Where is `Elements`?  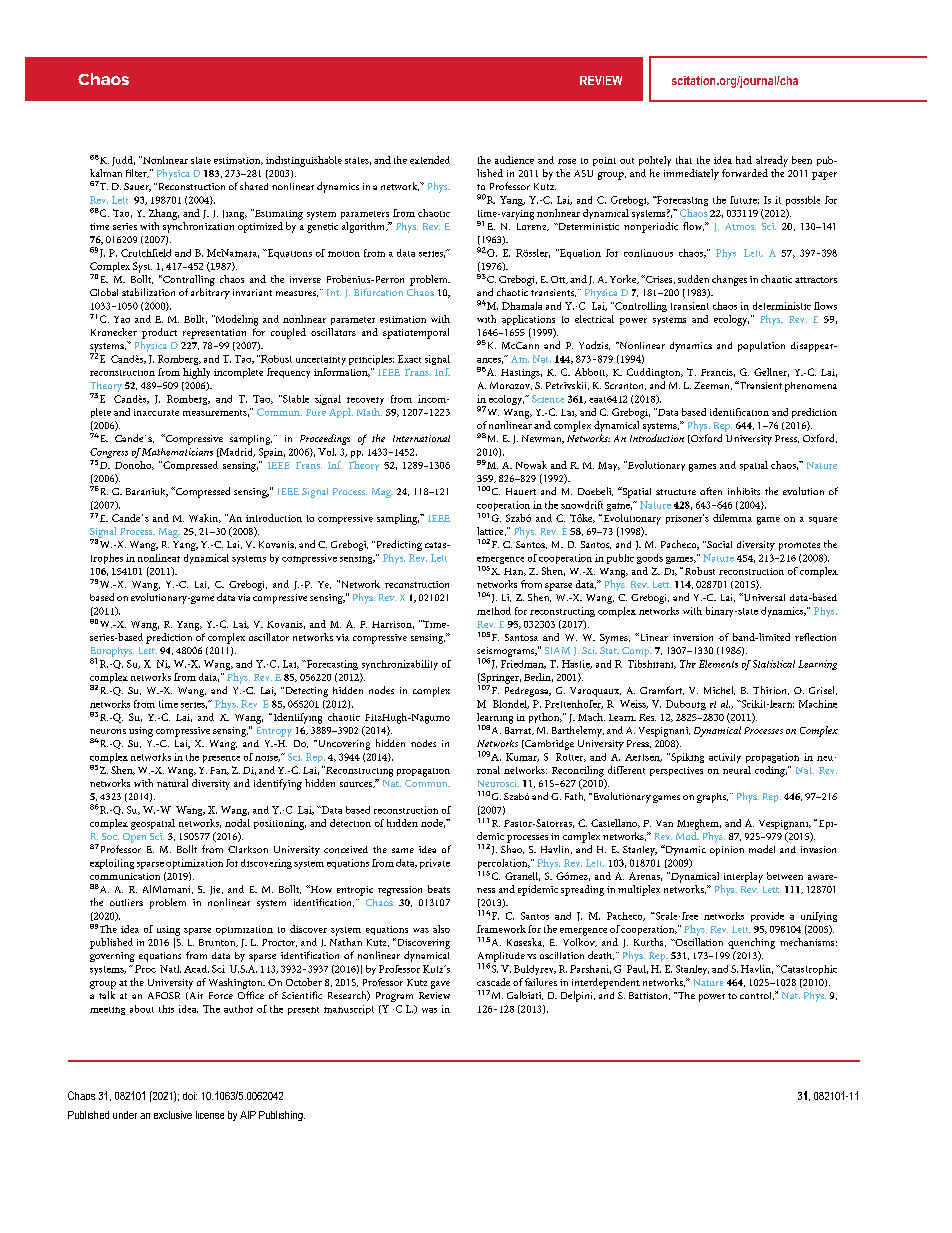 Elements is located at coordinates (718, 664).
